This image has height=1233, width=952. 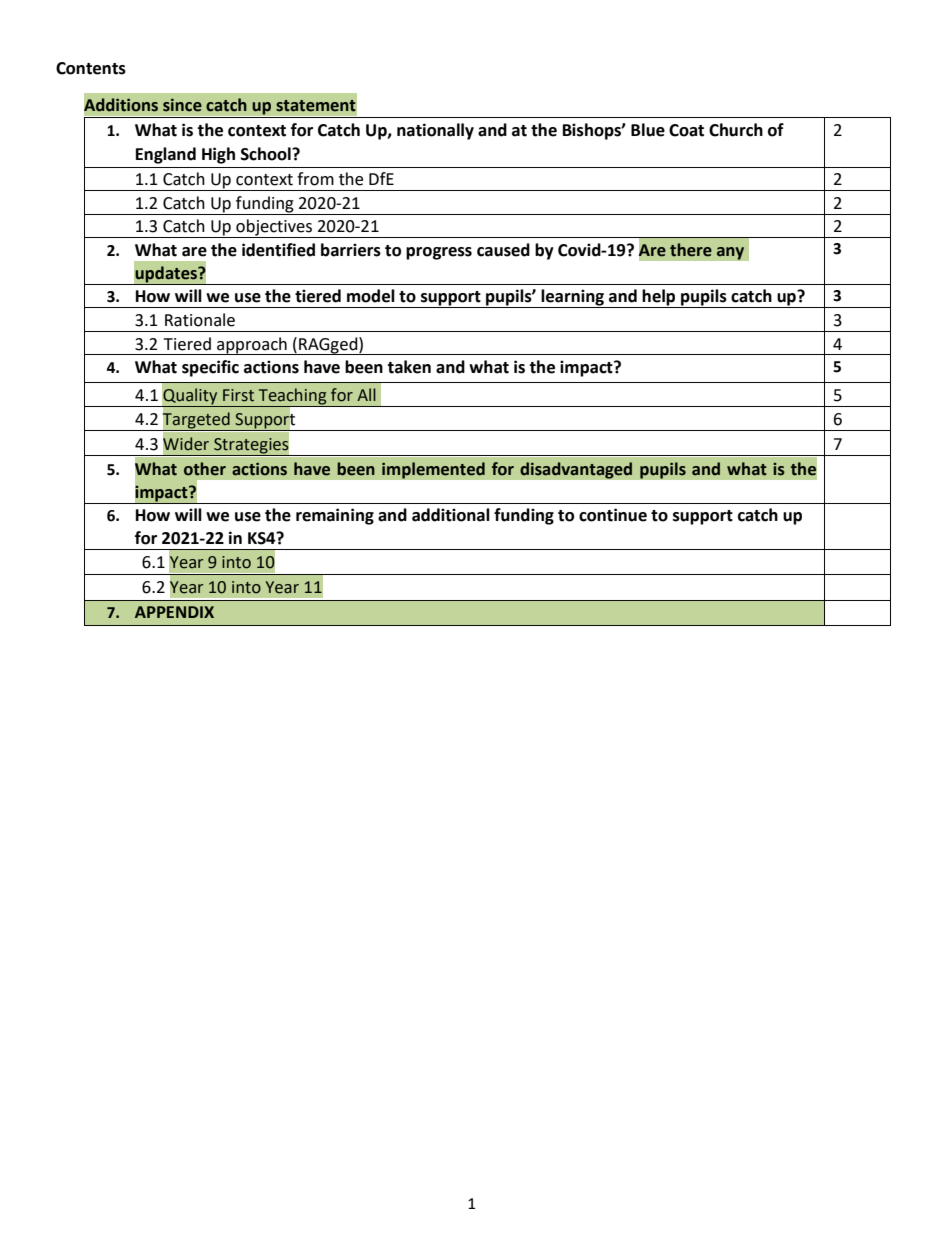 What do you see at coordinates (435, 131) in the image?
I see `nationally` at bounding box center [435, 131].
